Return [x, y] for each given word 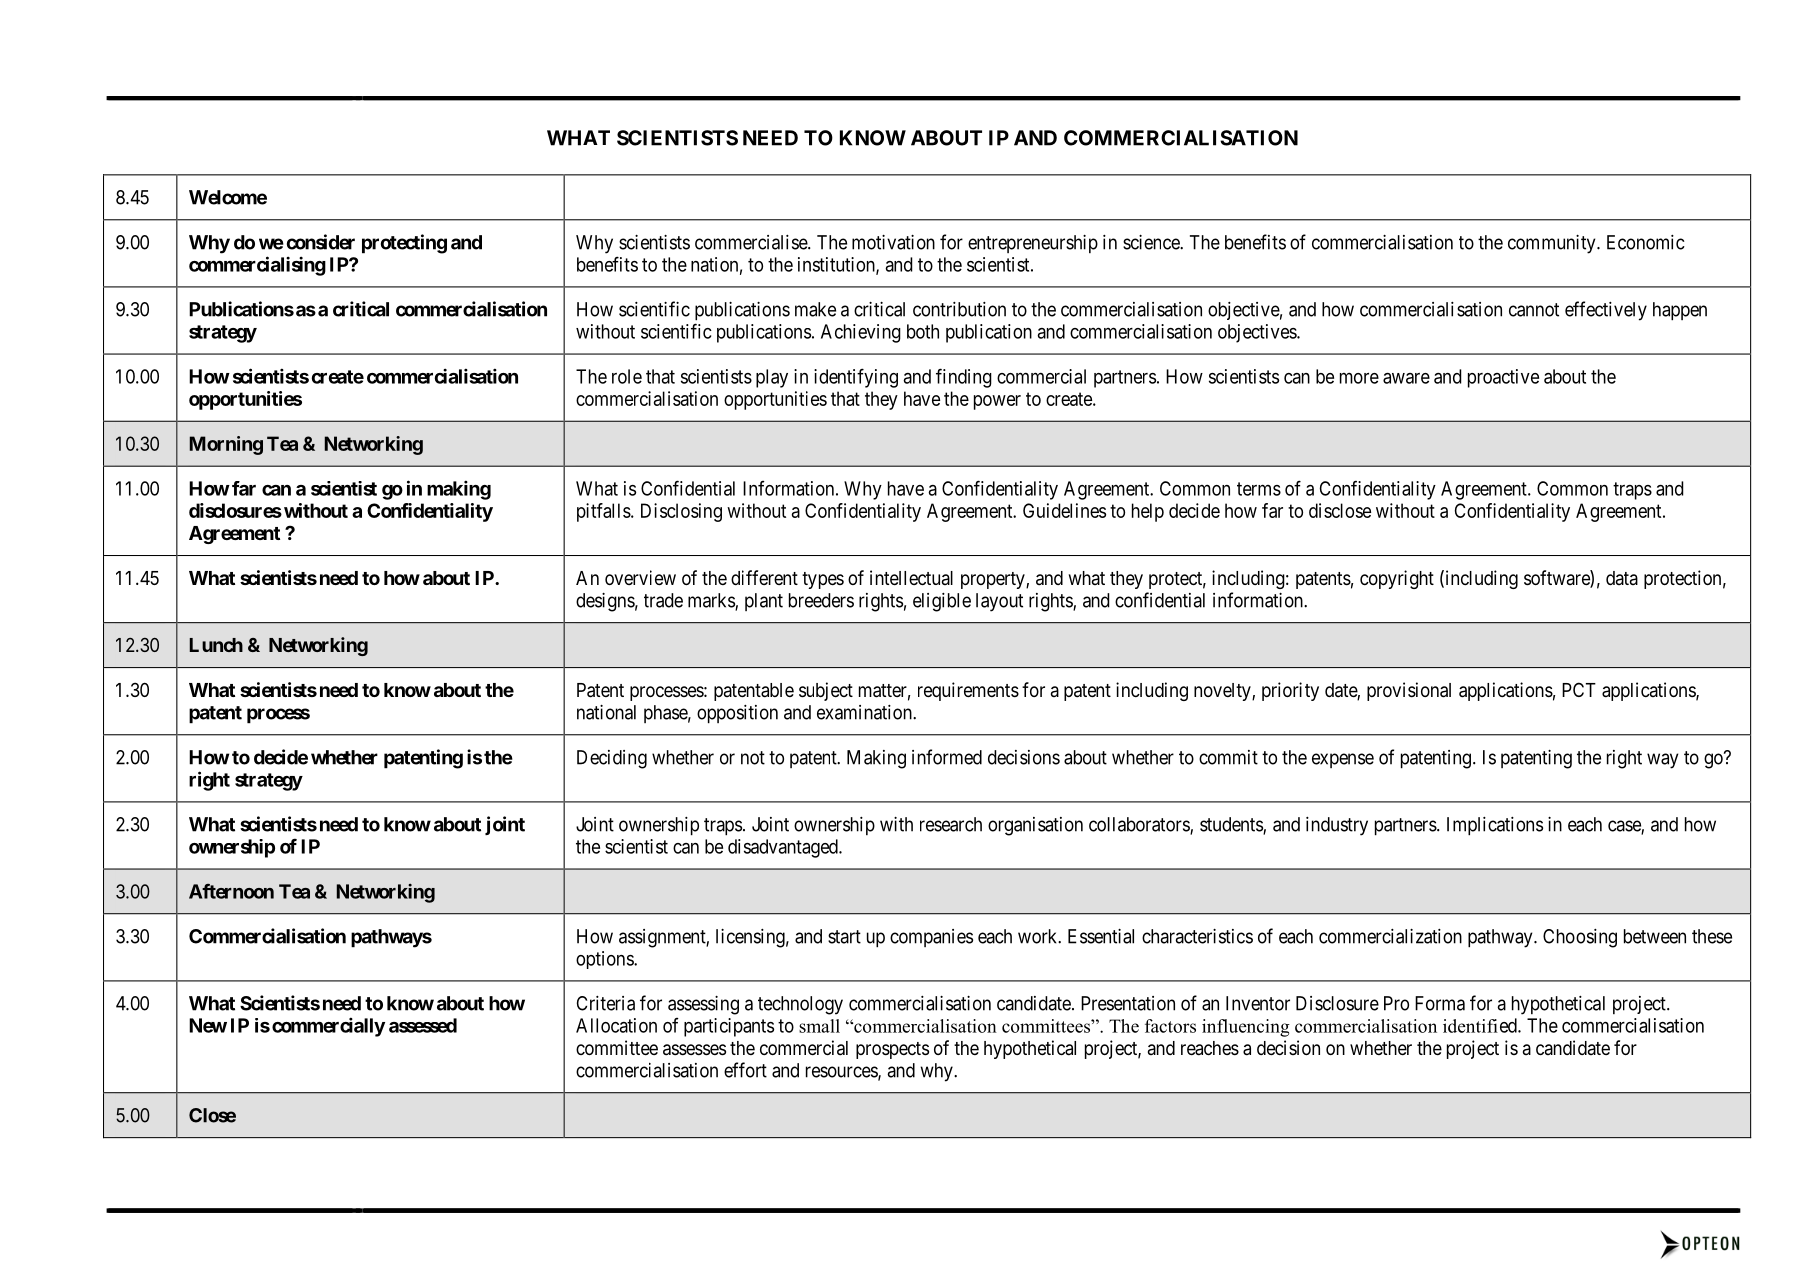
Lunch [216, 645]
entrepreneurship [1033, 244]
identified [1481, 1025]
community [1553, 244]
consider [321, 242]
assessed [423, 1025]
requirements [968, 691]
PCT [1579, 689]
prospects [892, 1050]
